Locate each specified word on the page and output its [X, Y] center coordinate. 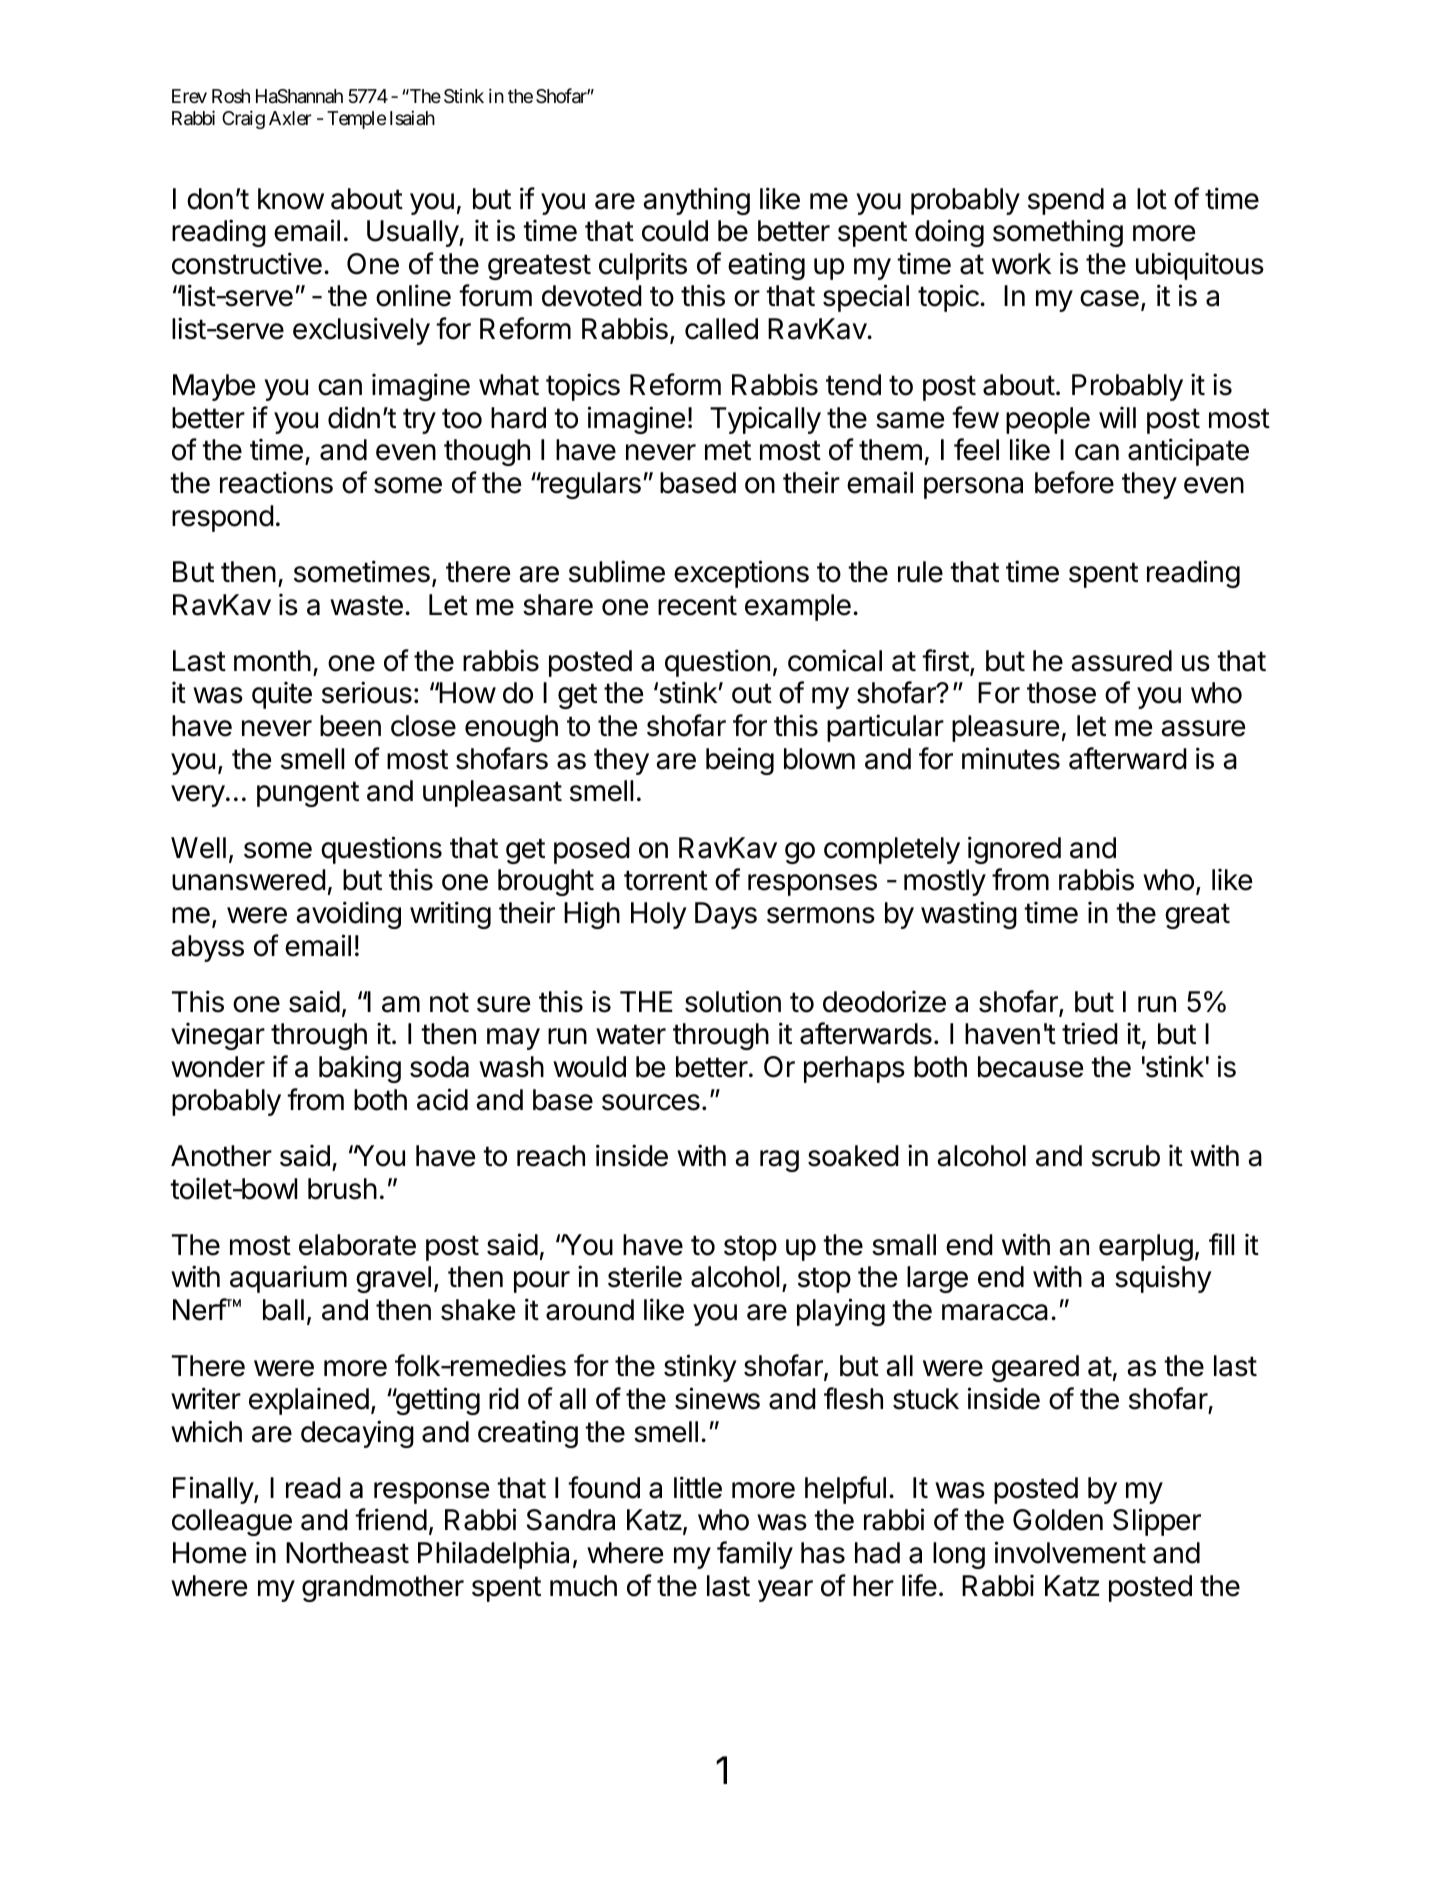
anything [696, 201]
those [1061, 693]
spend [1066, 201]
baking [360, 1069]
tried [1090, 1033]
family [755, 1555]
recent [697, 605]
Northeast [347, 1553]
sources [651, 1102]
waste [366, 605]
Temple [356, 120]
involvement [1070, 1552]
